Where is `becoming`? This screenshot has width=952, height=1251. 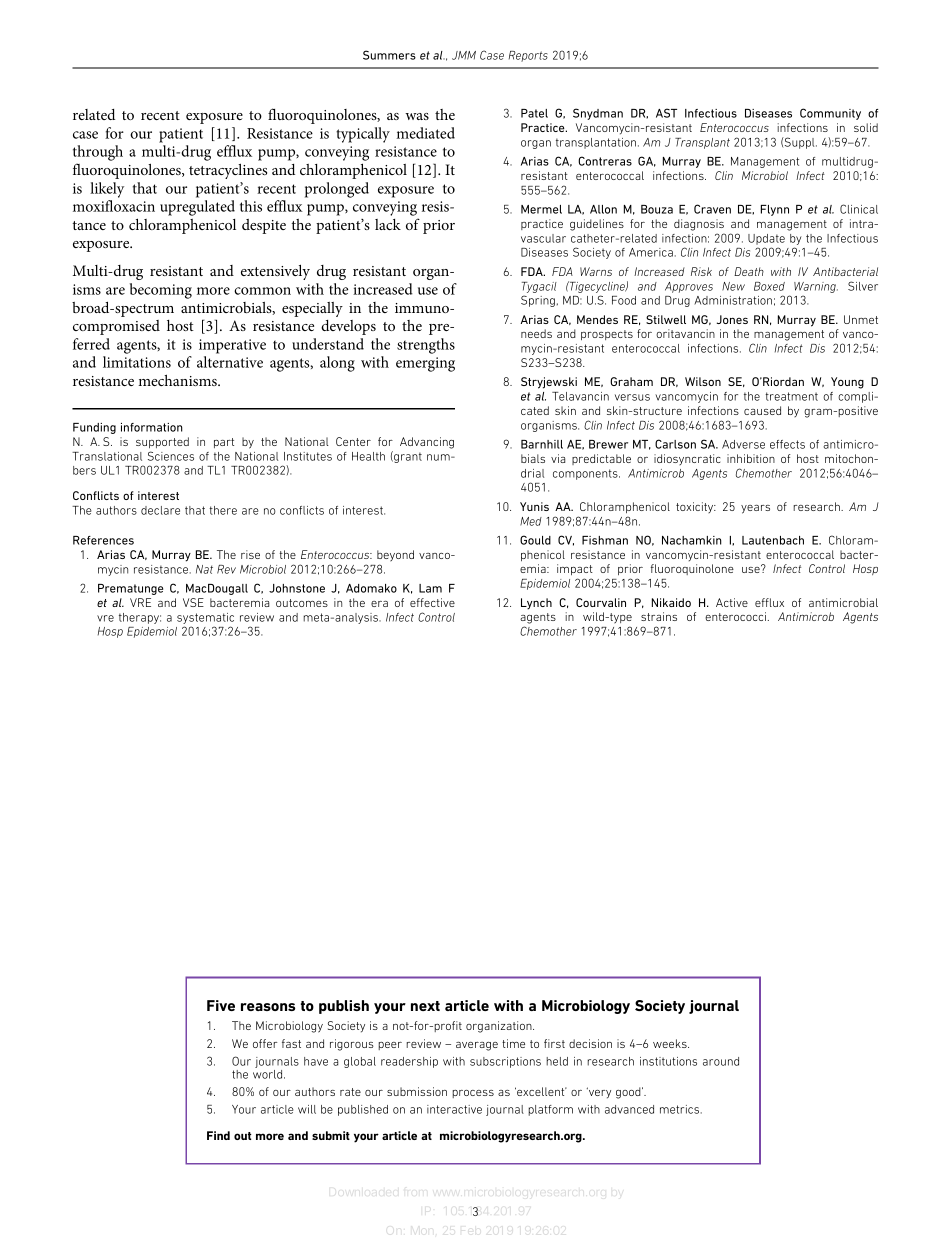 becoming is located at coordinates (161, 291).
